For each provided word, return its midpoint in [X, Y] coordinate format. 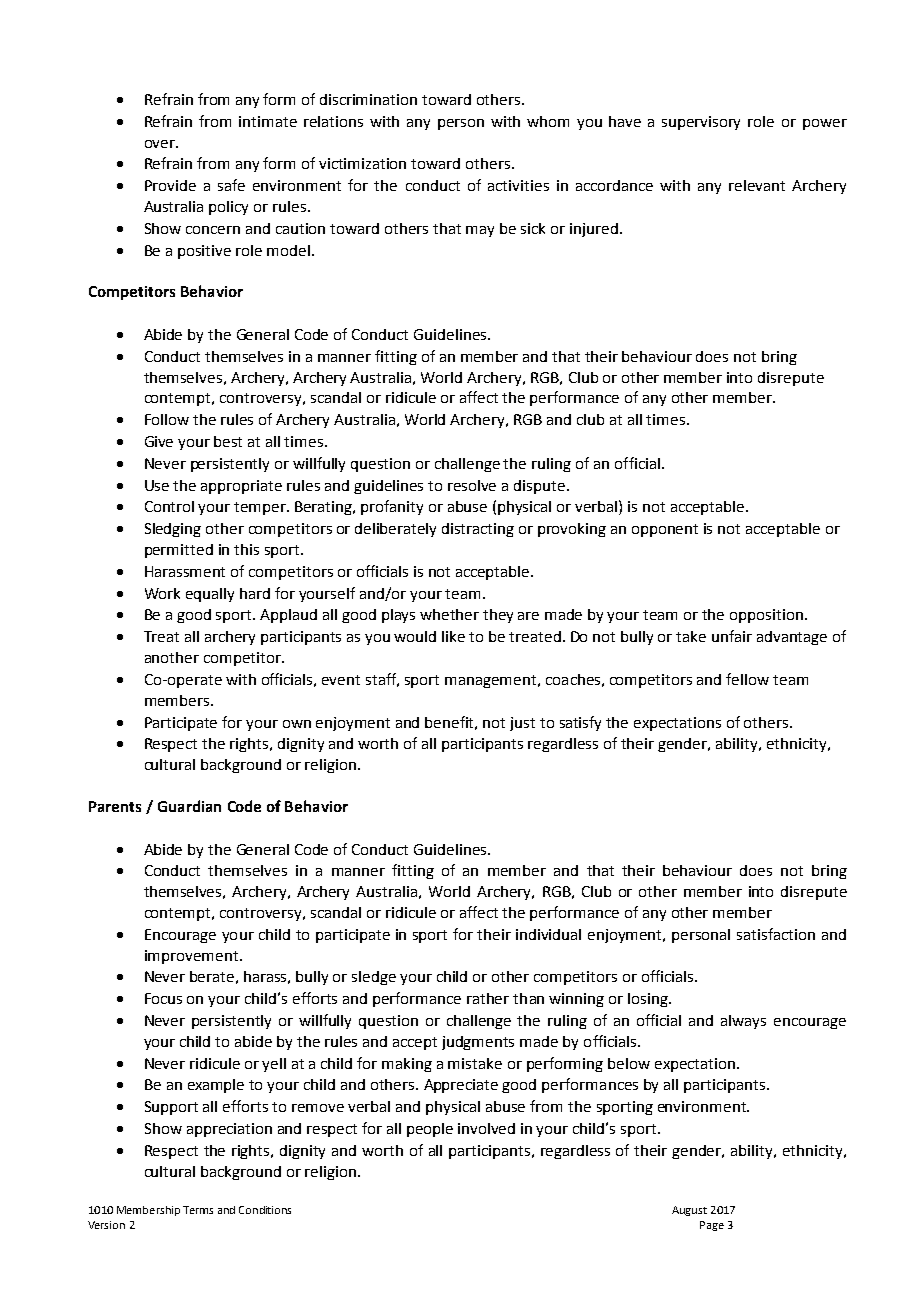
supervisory [701, 123]
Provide [170, 185]
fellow [747, 679]
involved [486, 1128]
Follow [167, 419]
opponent [665, 530]
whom [548, 121]
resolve [472, 485]
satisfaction [776, 934]
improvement [193, 957]
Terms [198, 1210]
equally [210, 595]
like [453, 636]
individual [548, 934]
